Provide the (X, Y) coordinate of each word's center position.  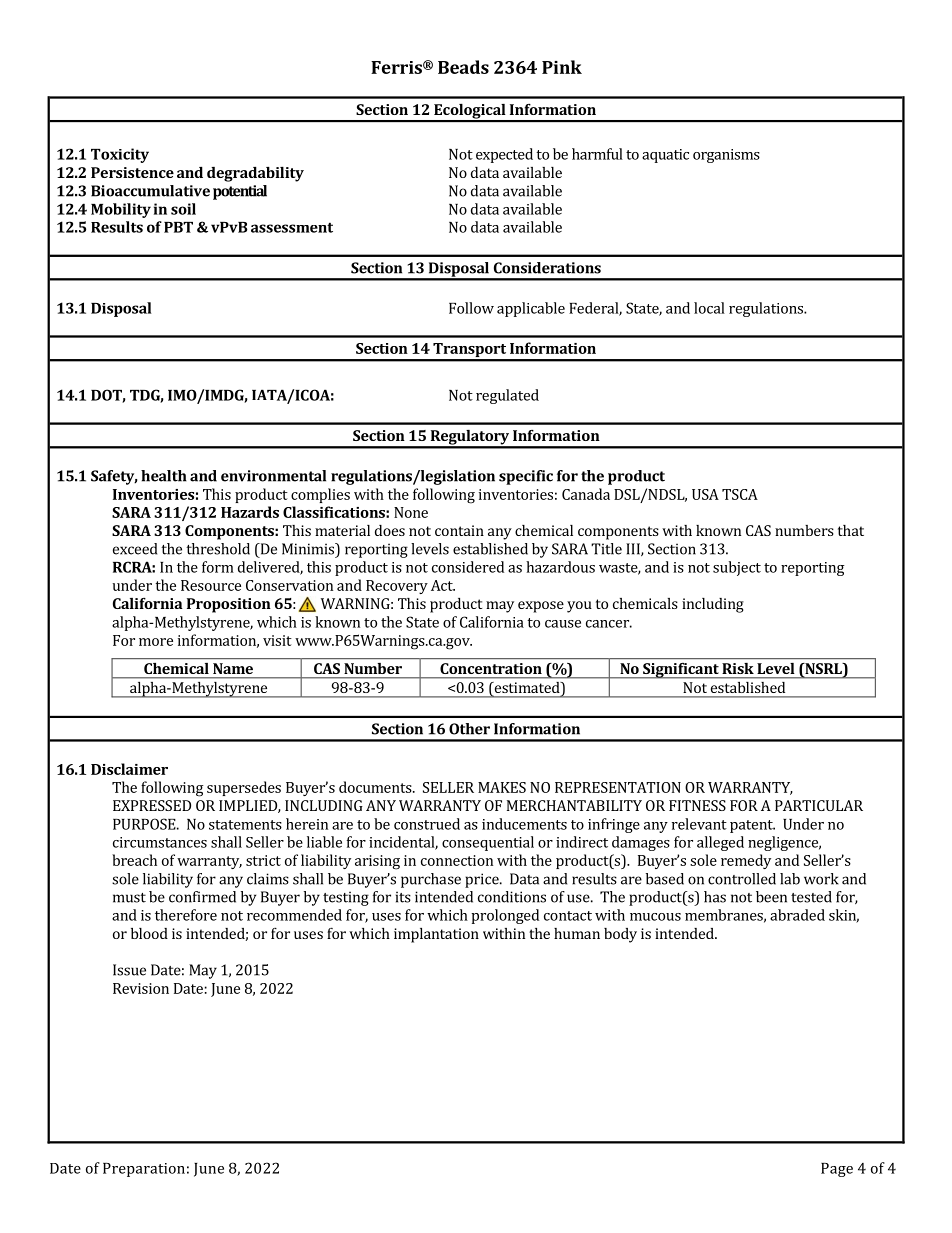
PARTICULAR (819, 805)
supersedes (244, 788)
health (164, 476)
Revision (141, 988)
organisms (726, 156)
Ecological (470, 112)
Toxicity (120, 155)
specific (526, 477)
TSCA (740, 494)
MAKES (502, 787)
